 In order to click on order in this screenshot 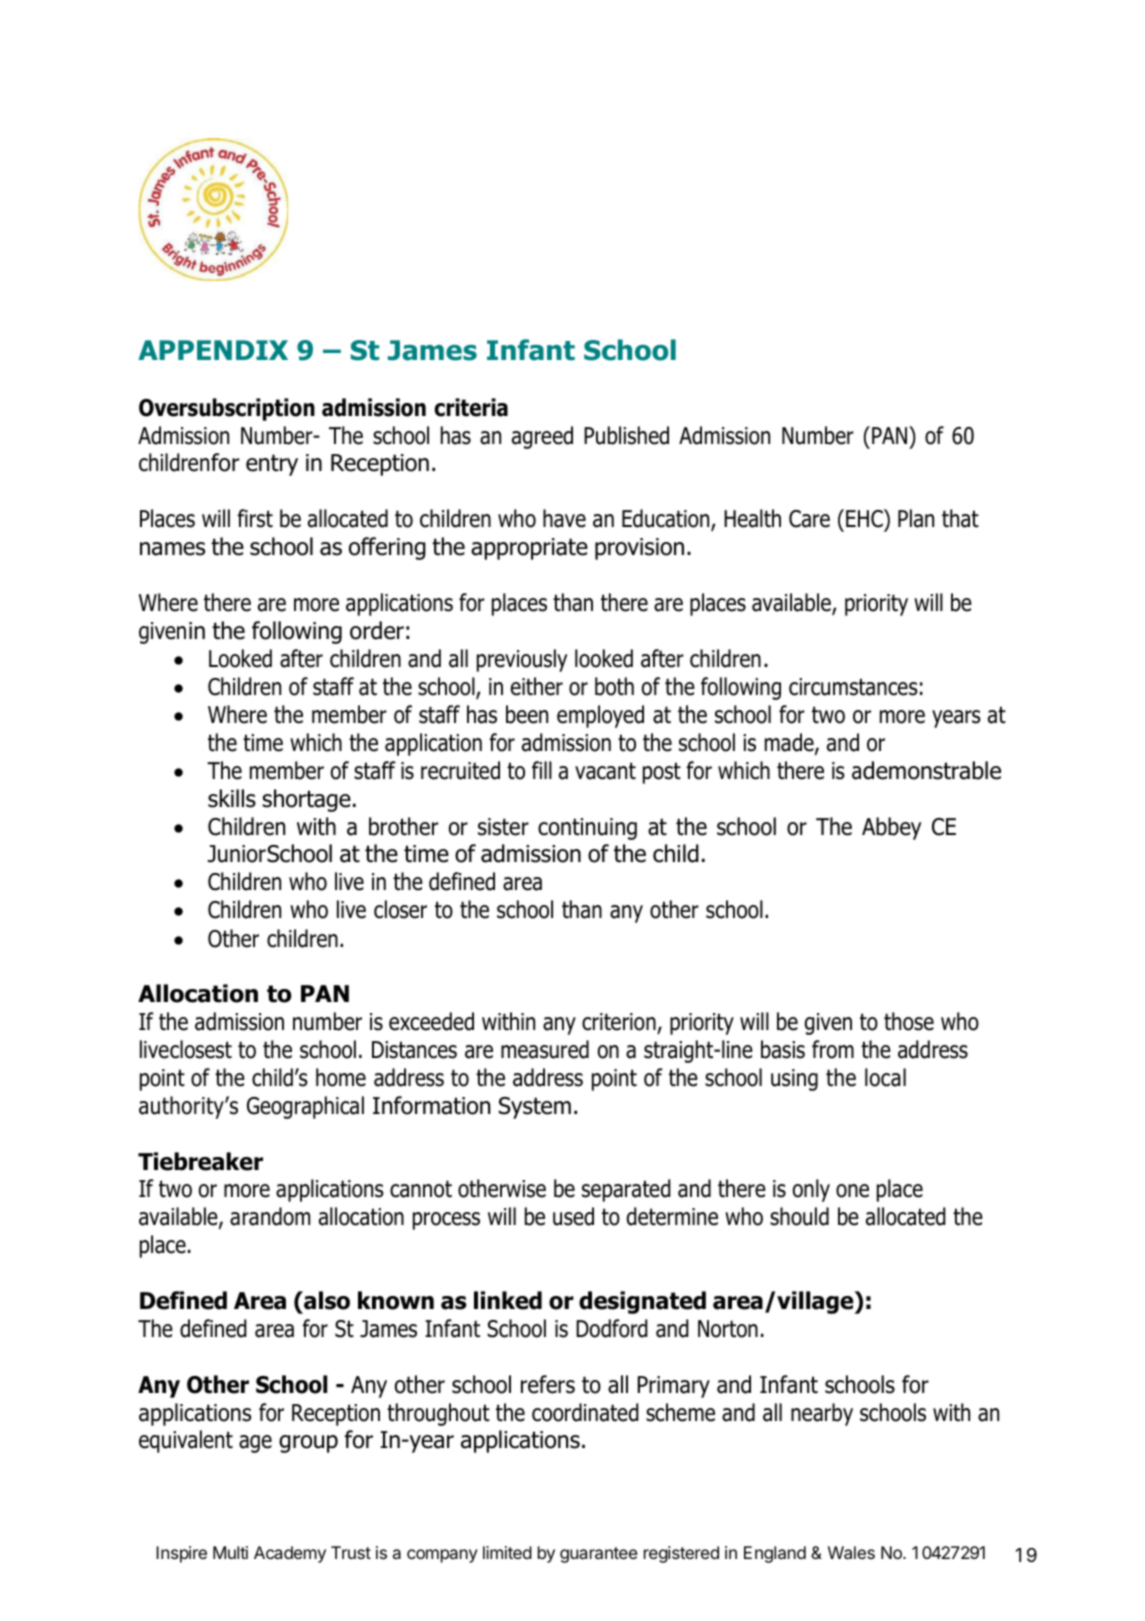, I will do `click(377, 630)`.
